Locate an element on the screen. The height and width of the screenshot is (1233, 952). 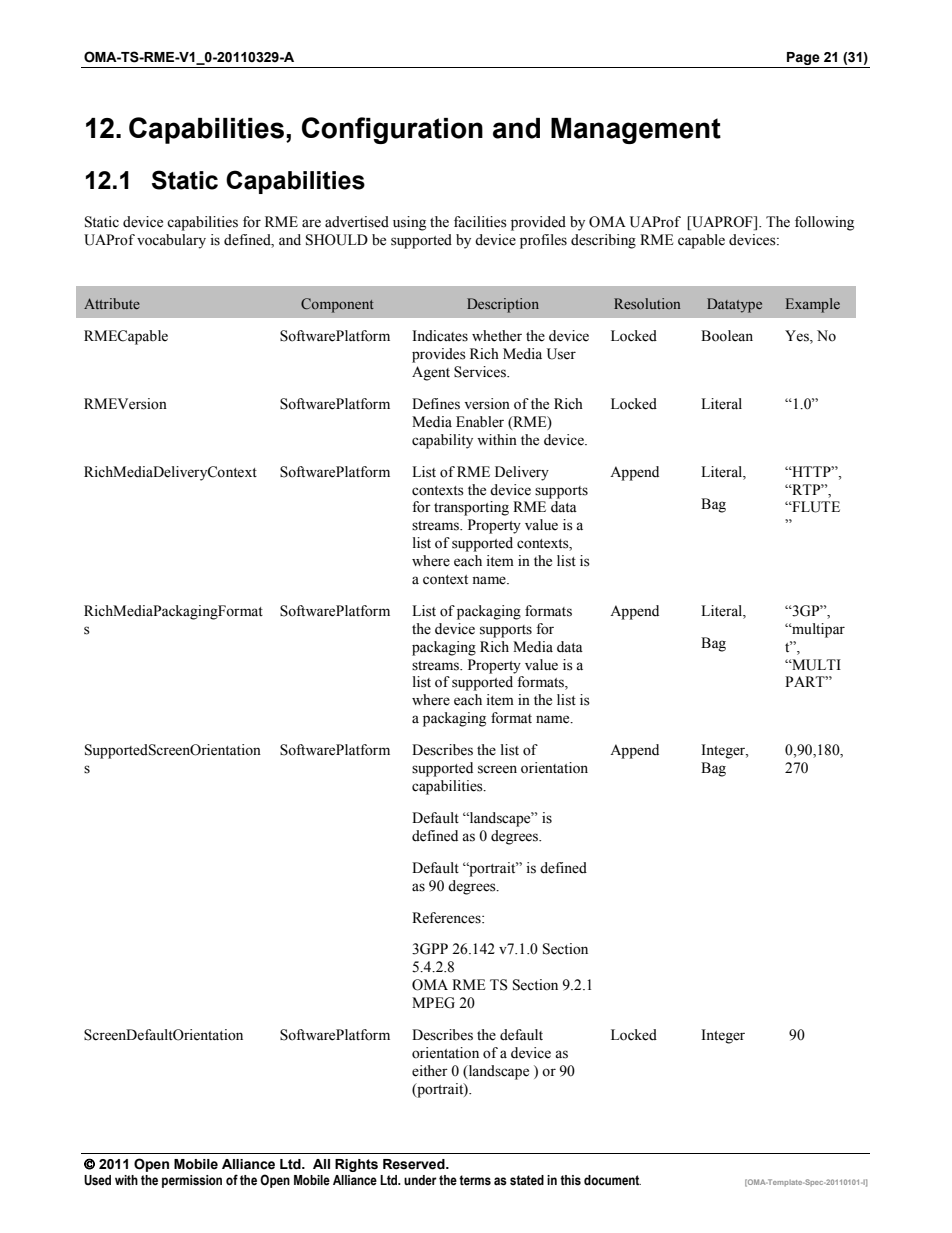
Page is located at coordinates (803, 60).
